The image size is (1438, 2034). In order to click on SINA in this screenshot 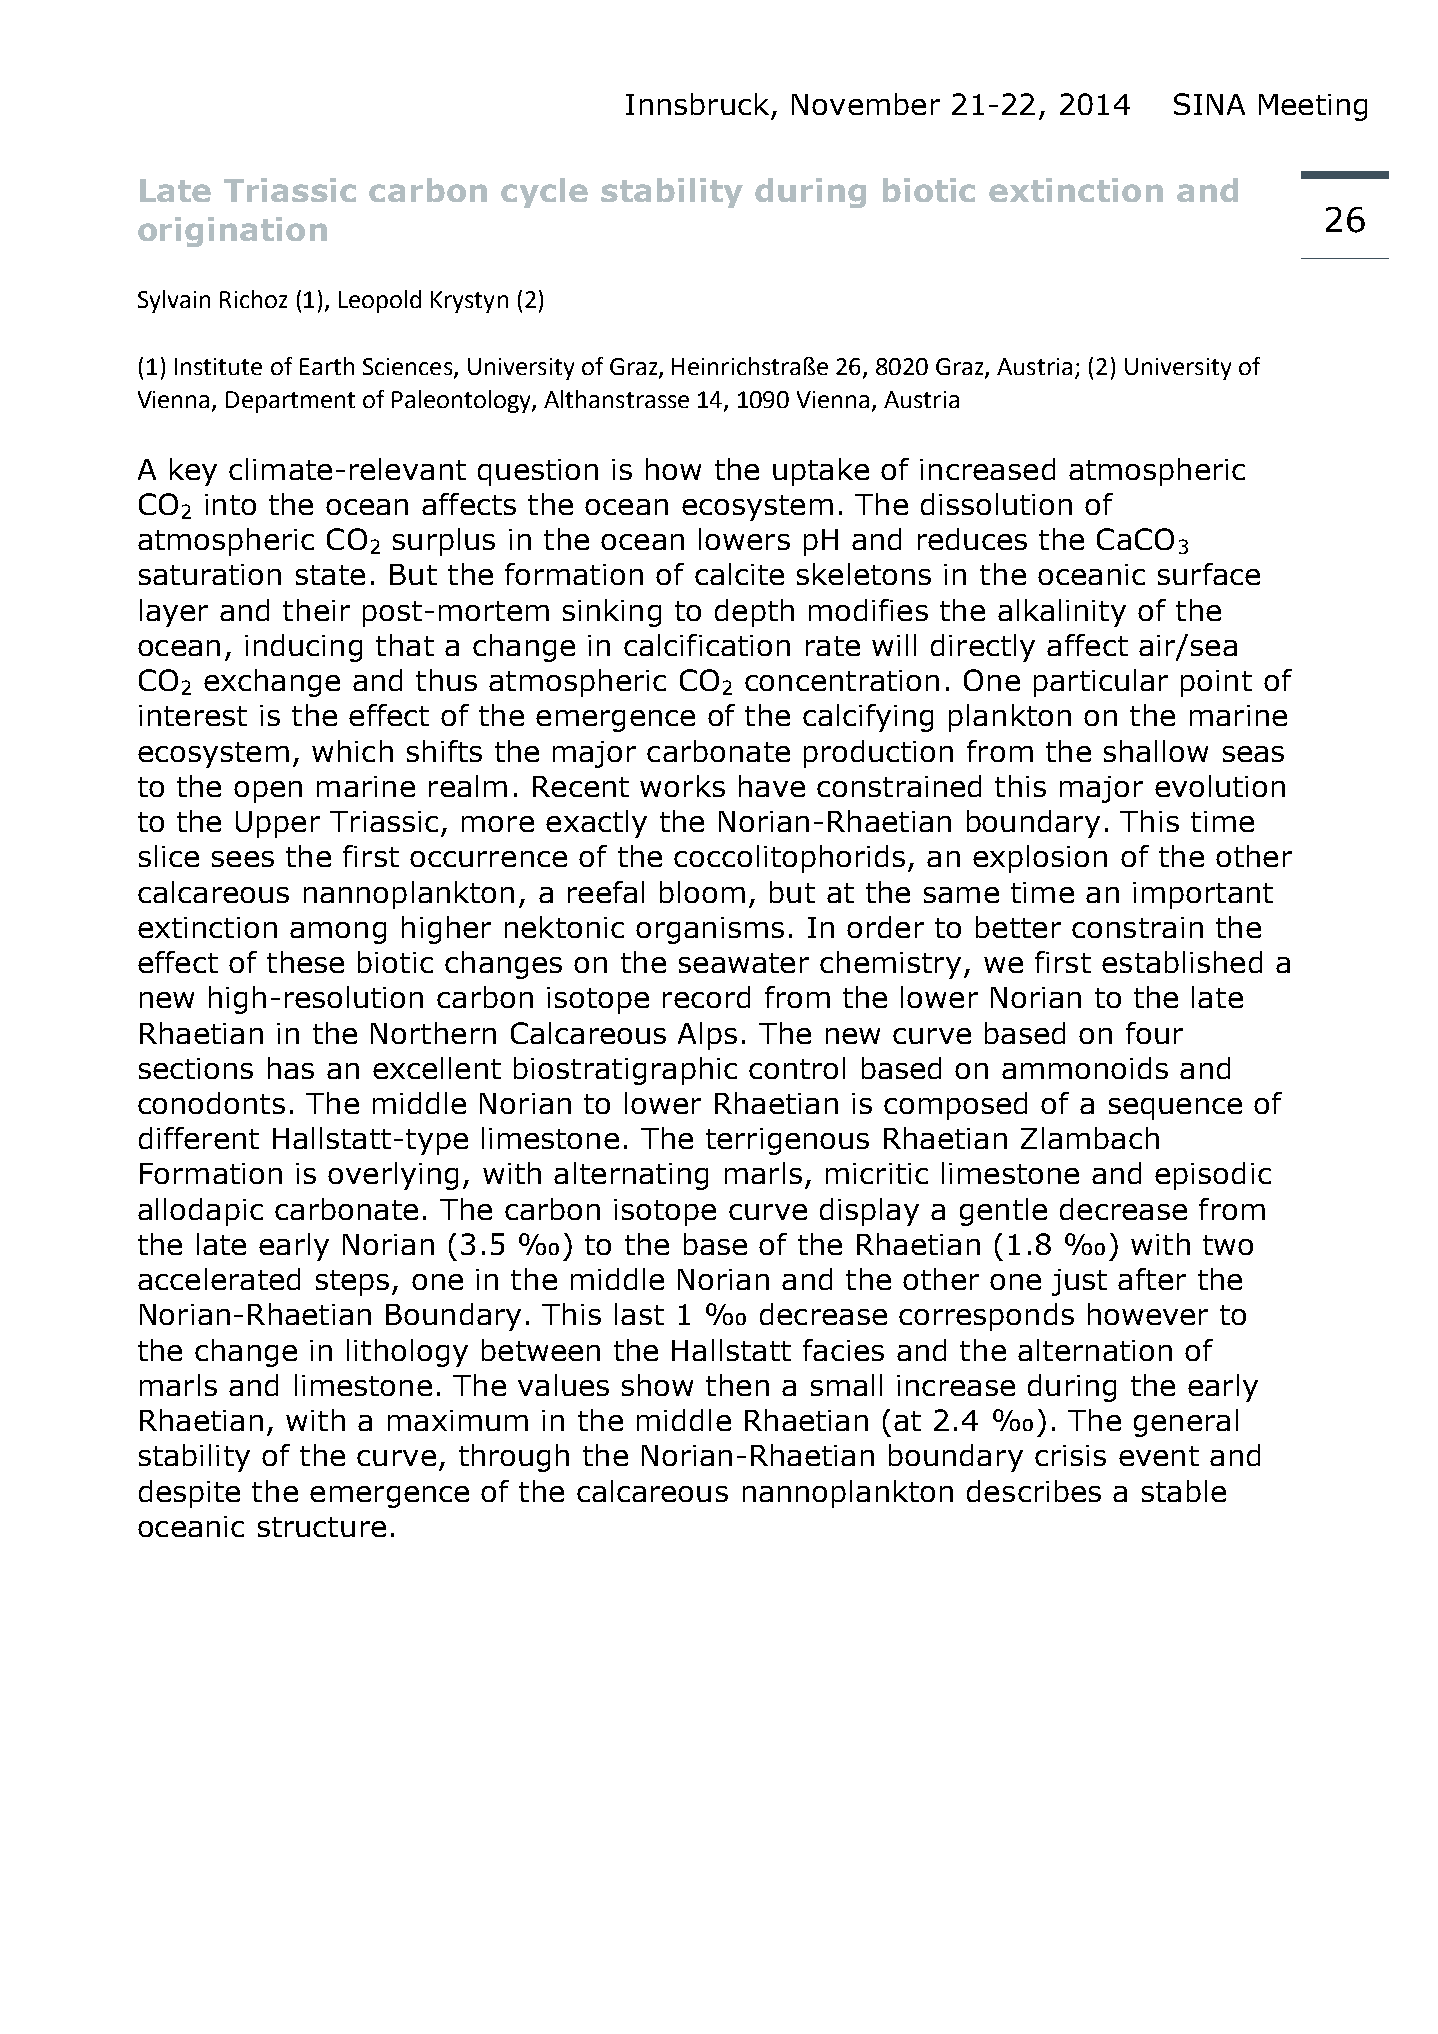, I will do `click(1209, 104)`.
